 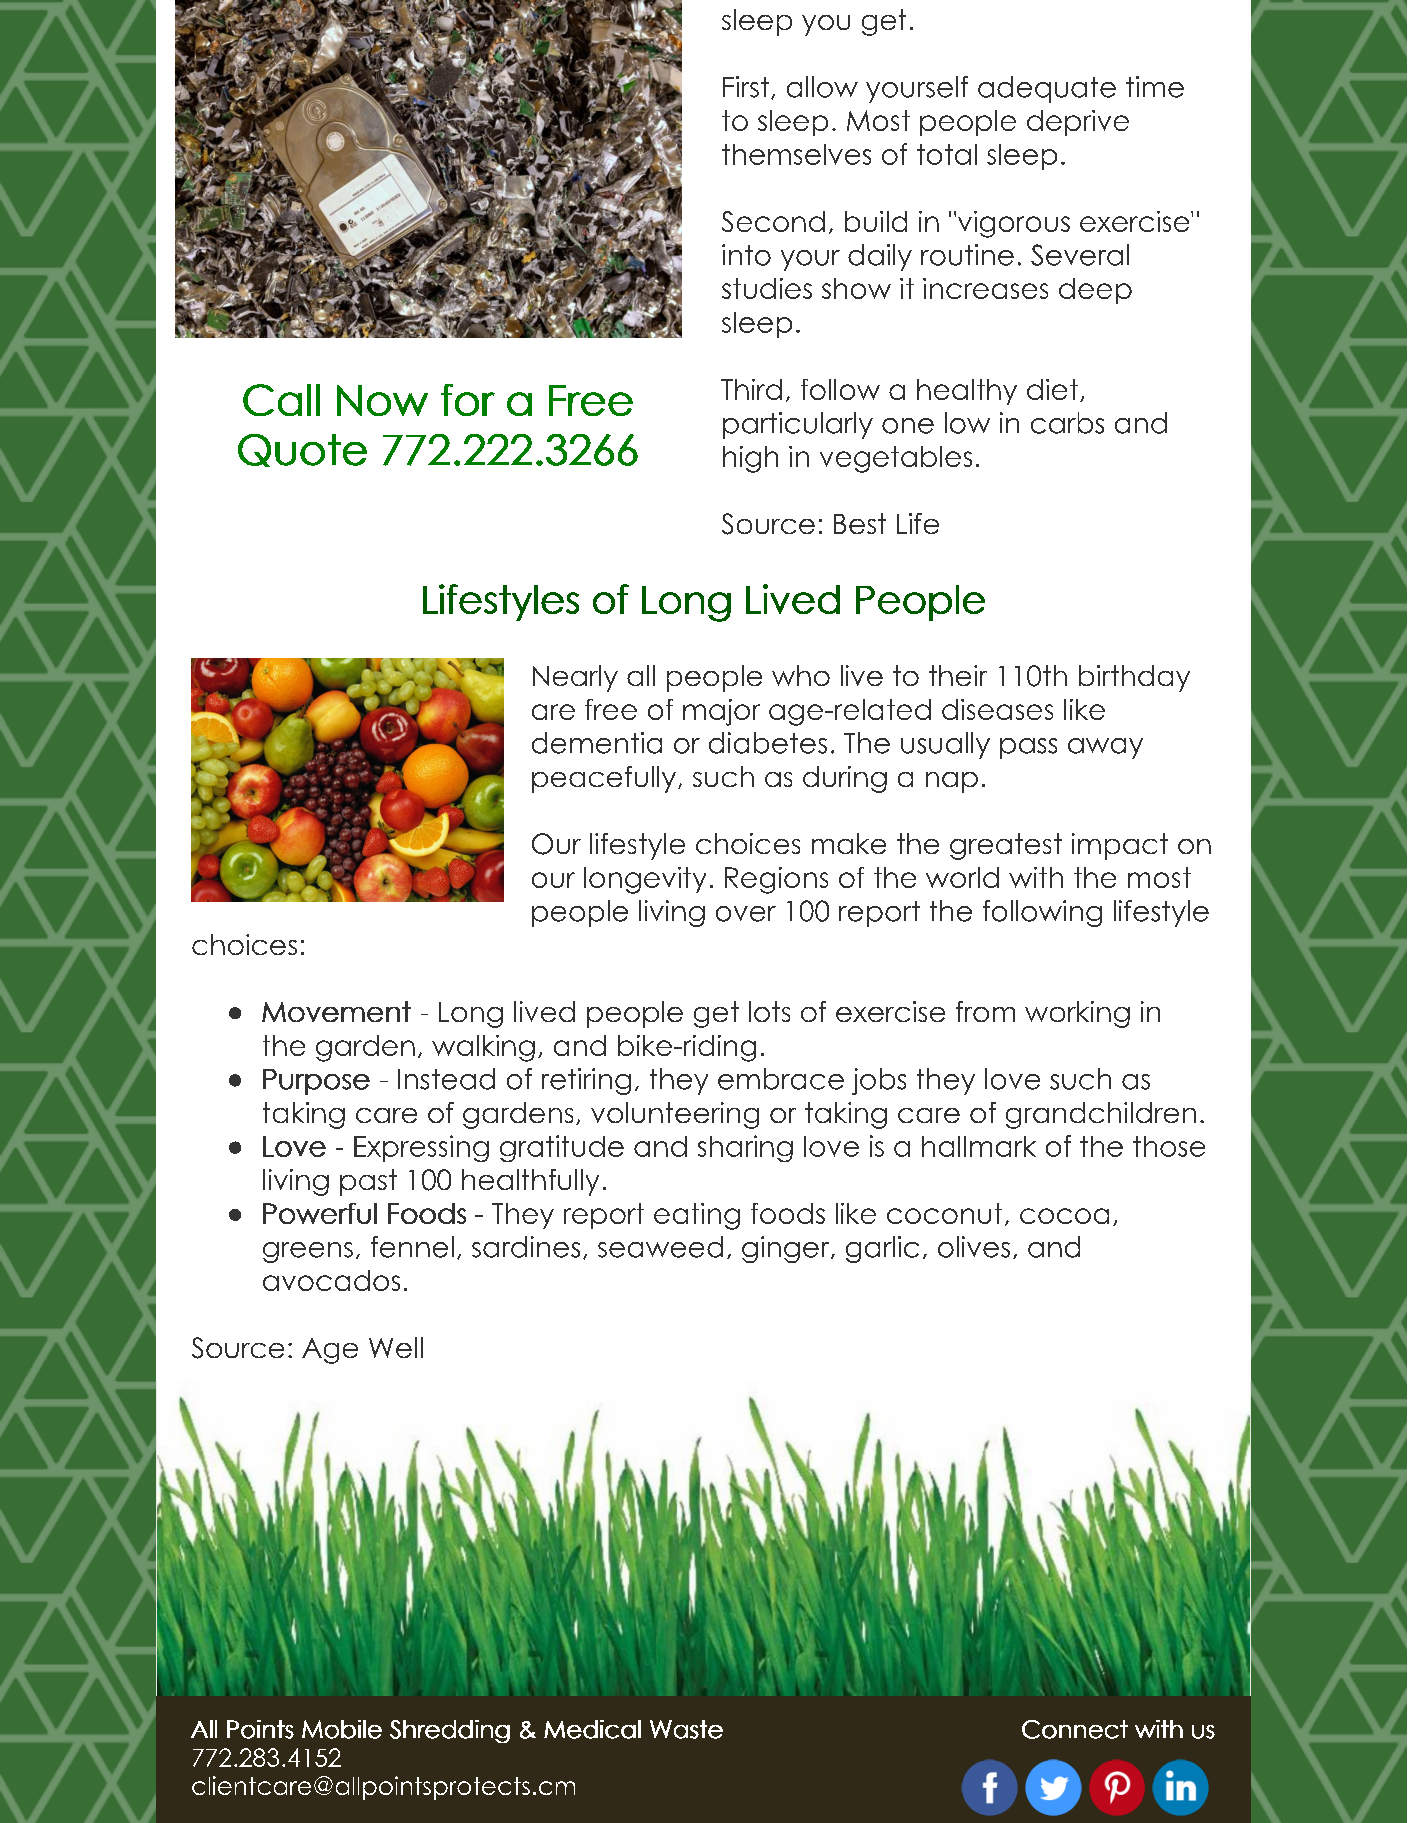 What do you see at coordinates (382, 400) in the image?
I see `Now` at bounding box center [382, 400].
